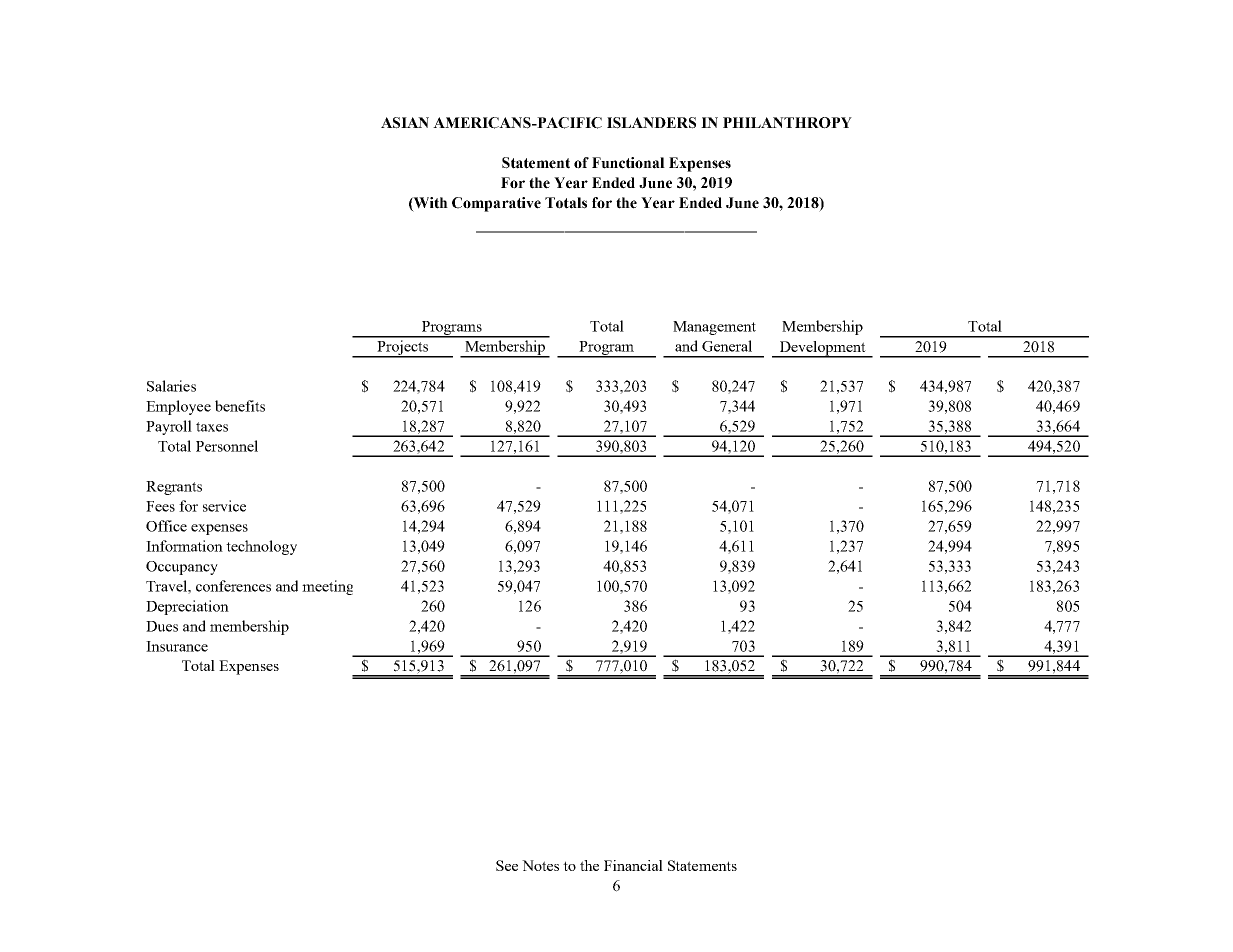 The width and height of the page is (1233, 952). What do you see at coordinates (727, 346) in the page?
I see `General` at bounding box center [727, 346].
